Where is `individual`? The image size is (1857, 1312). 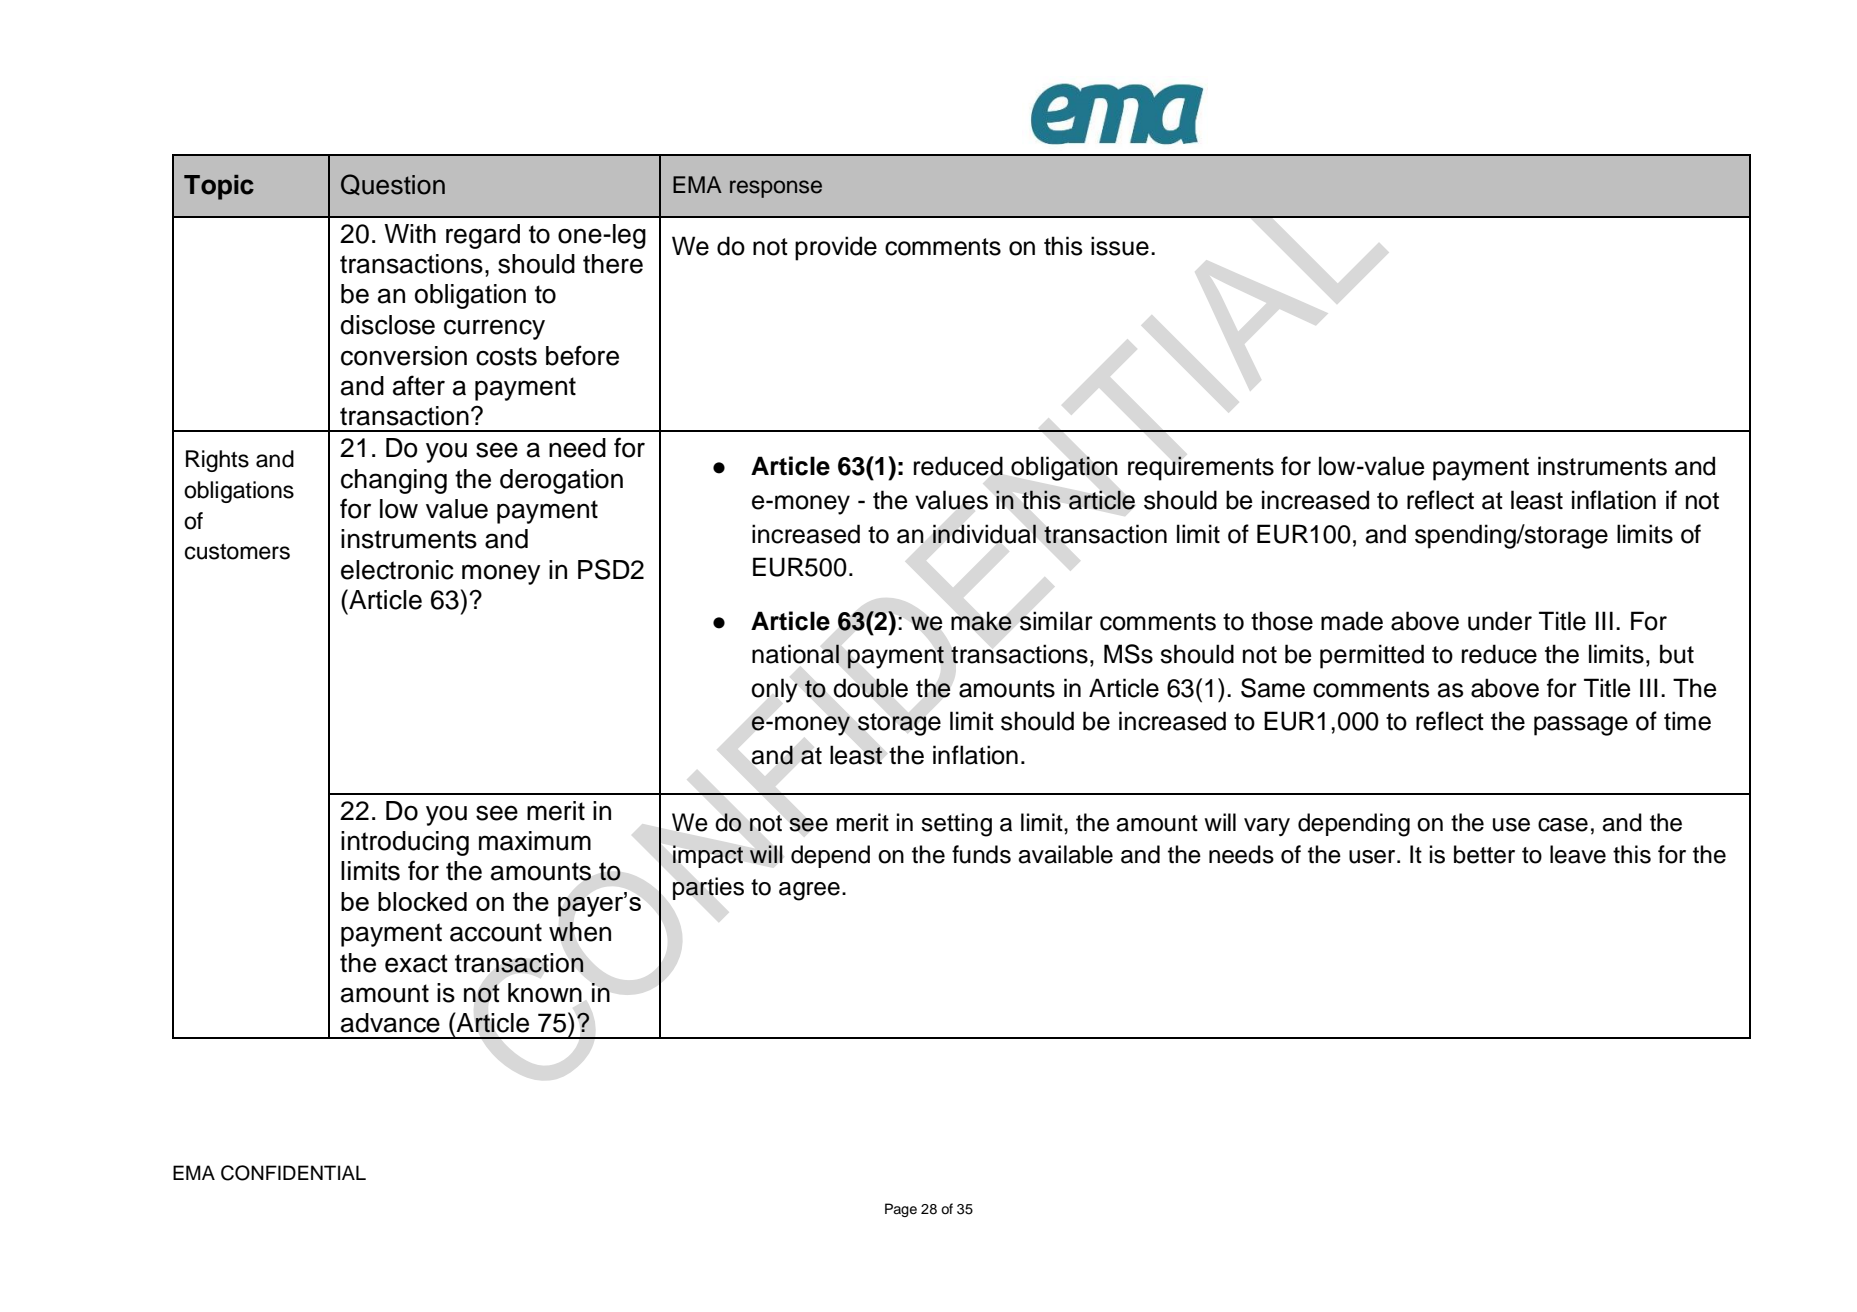 individual is located at coordinates (984, 534).
